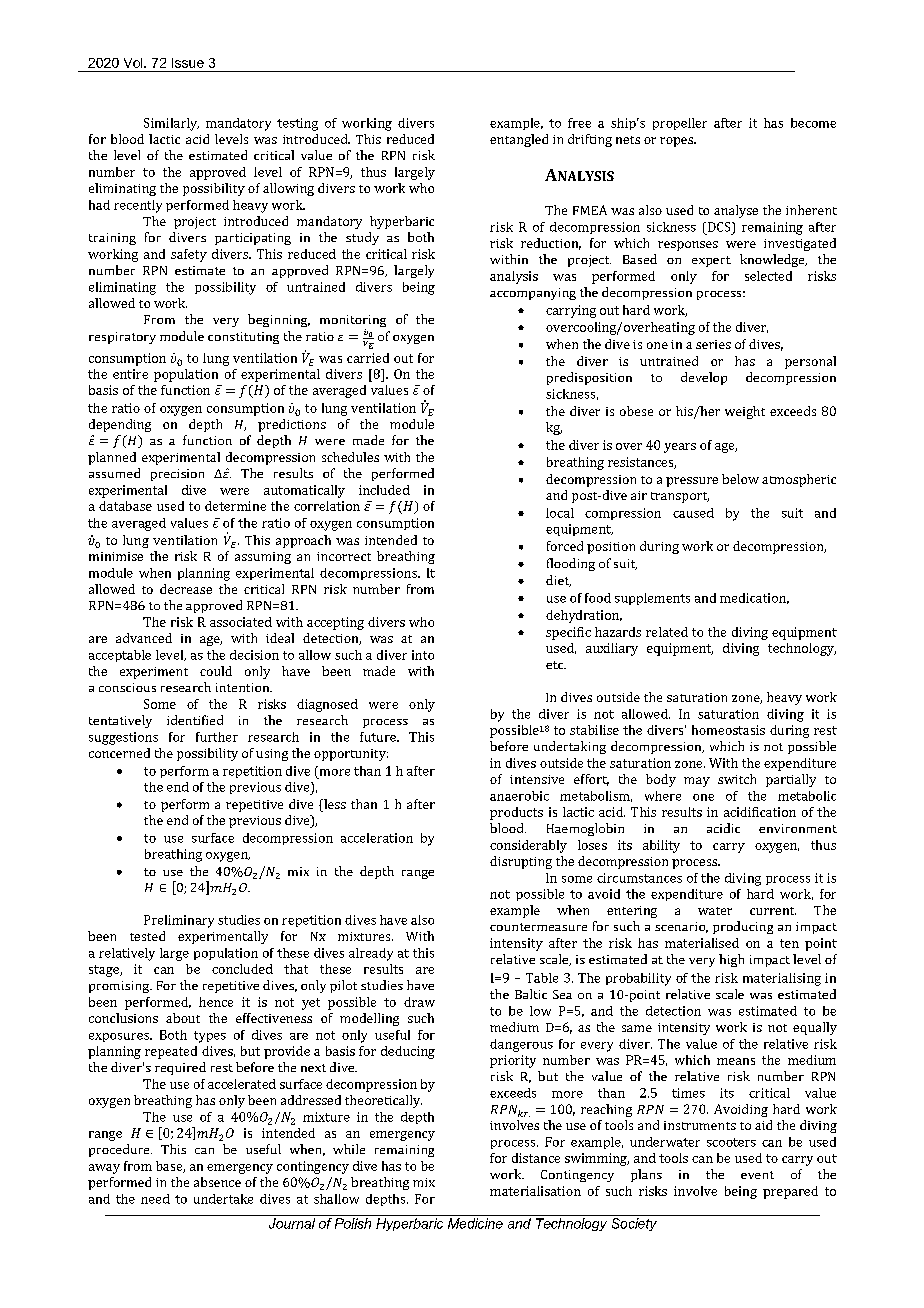  What do you see at coordinates (667, 632) in the screenshot?
I see `related` at bounding box center [667, 632].
